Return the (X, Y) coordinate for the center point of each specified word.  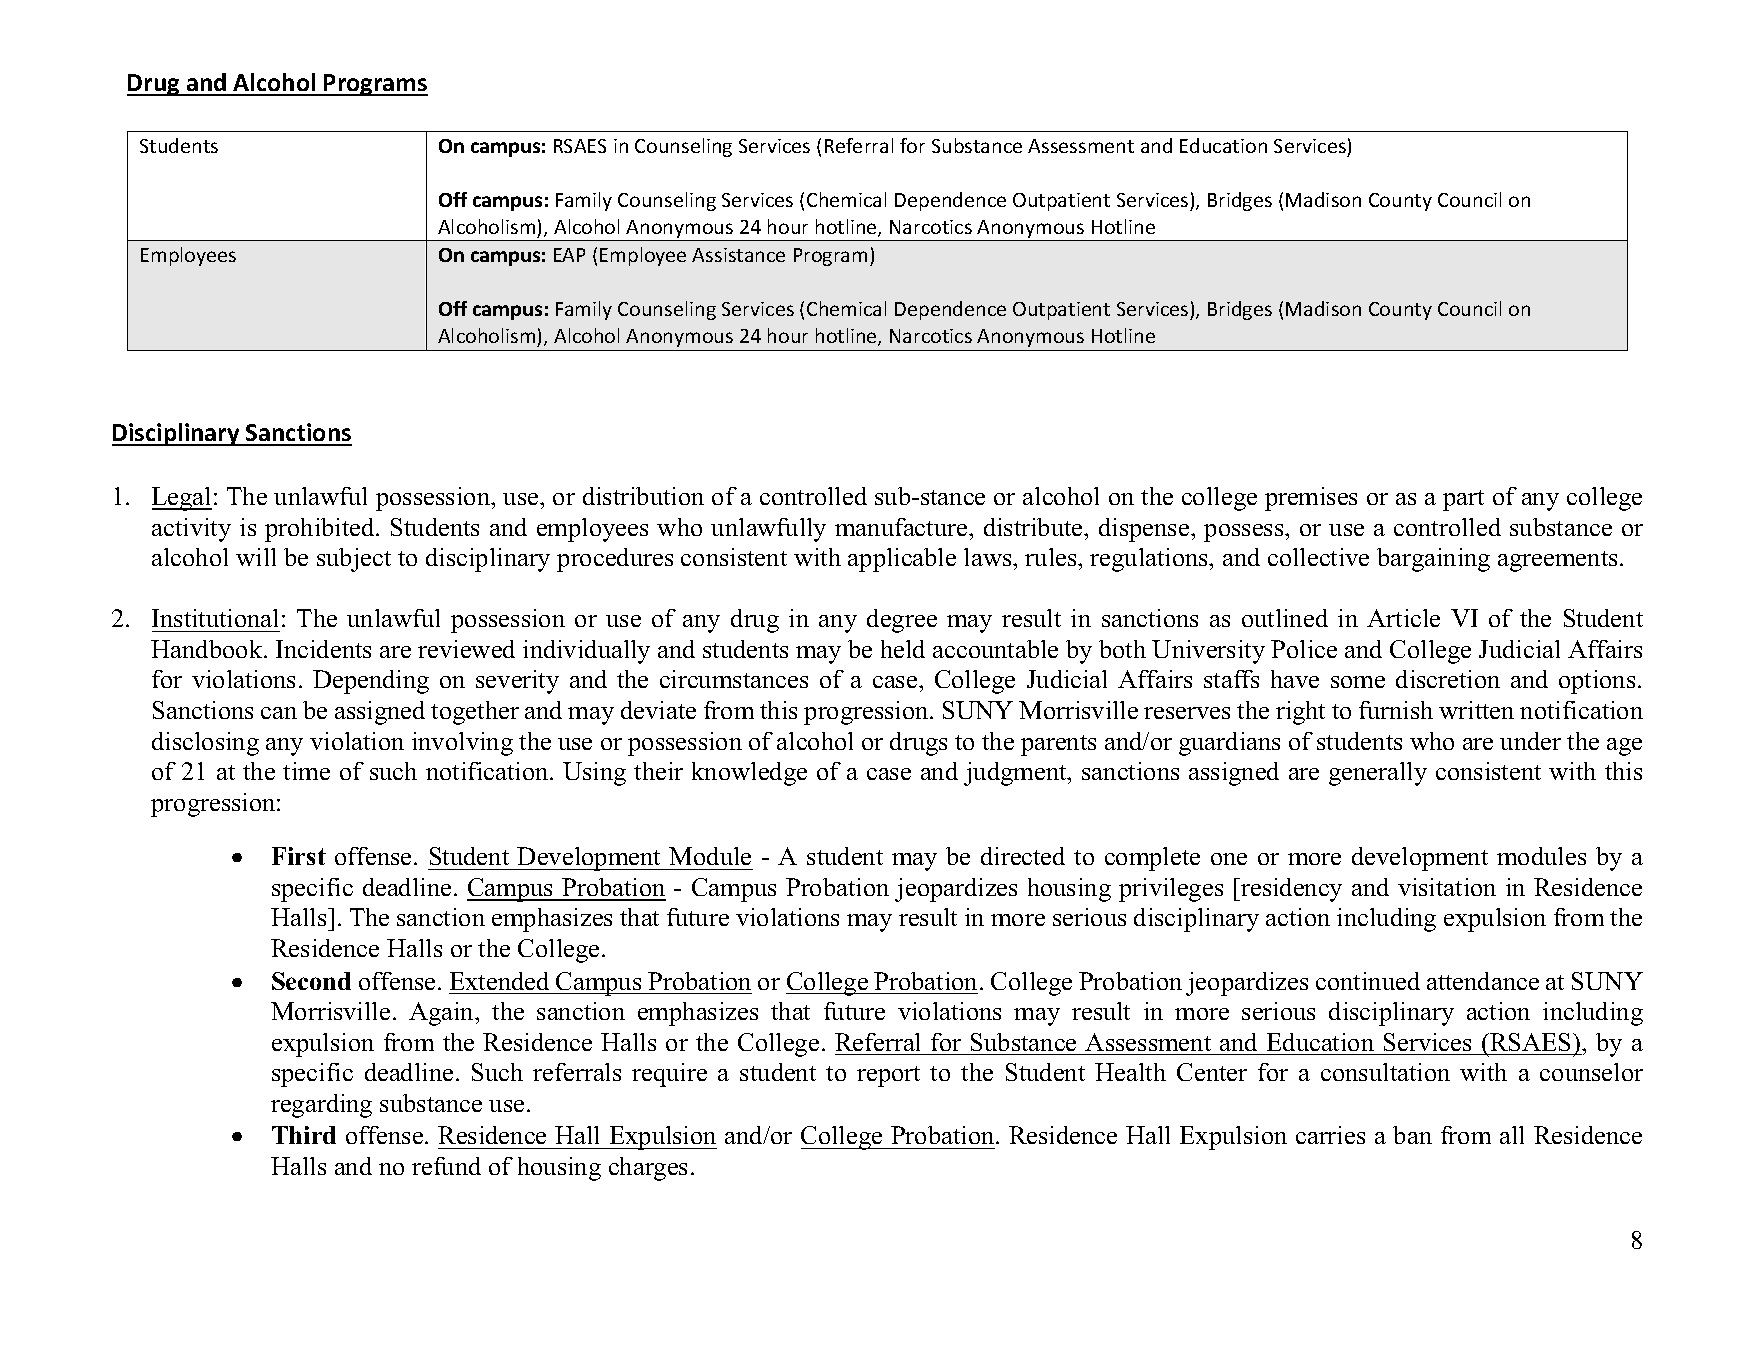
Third (304, 1135)
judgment (1016, 774)
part (1463, 500)
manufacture (902, 527)
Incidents (323, 649)
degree (902, 621)
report (888, 1076)
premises (1311, 499)
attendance (1483, 981)
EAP (569, 255)
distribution (643, 496)
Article (1403, 618)
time (306, 771)
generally (1378, 774)
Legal (182, 499)
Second (311, 981)
